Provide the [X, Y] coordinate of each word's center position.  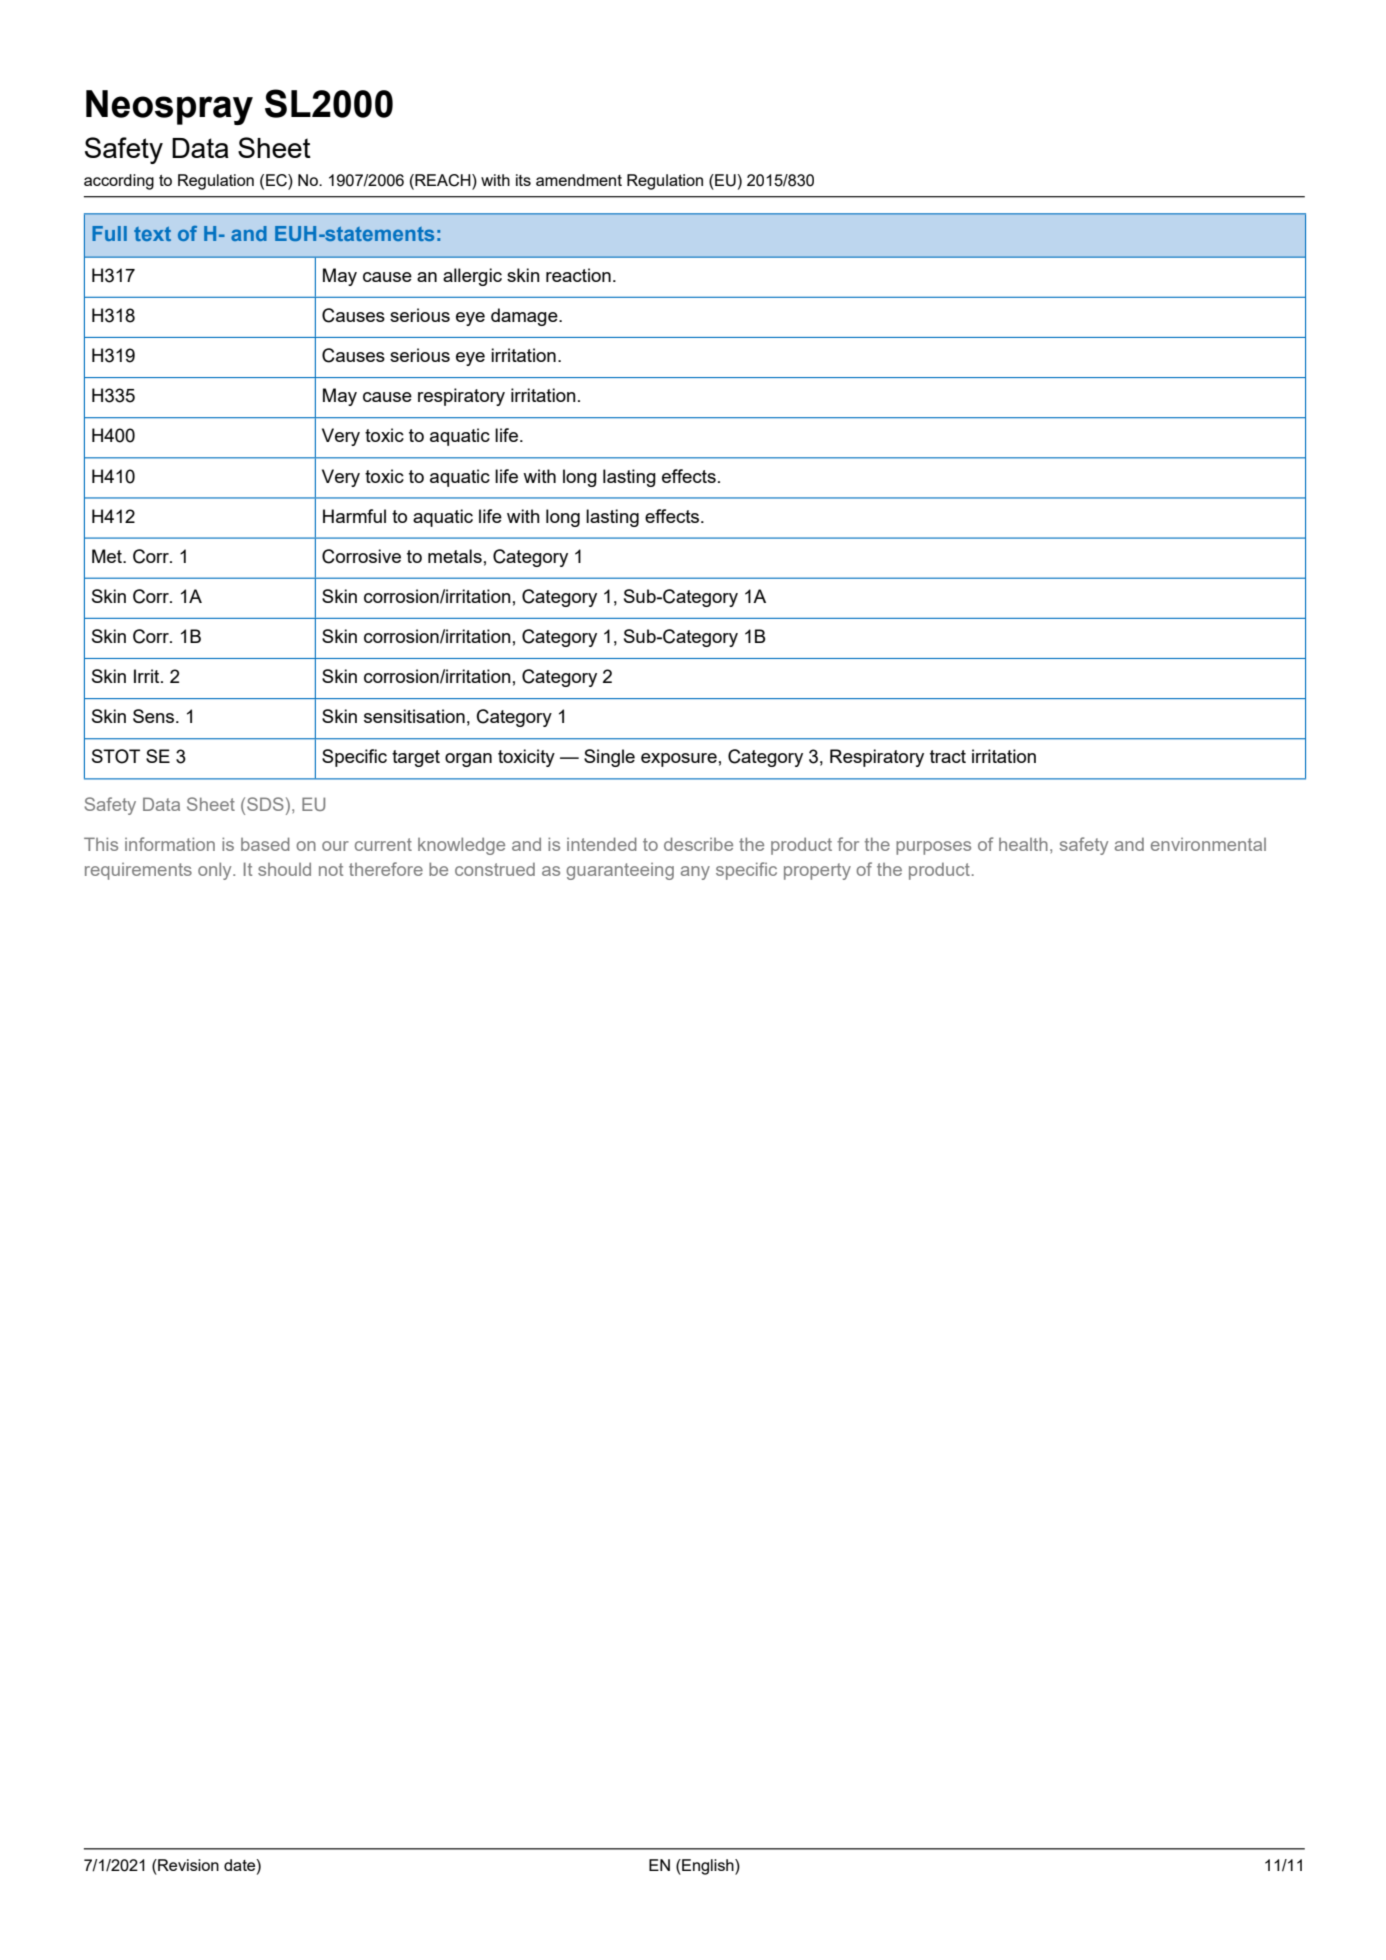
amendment [579, 180]
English [708, 1867]
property [817, 871]
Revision [187, 1865]
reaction [578, 275]
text [152, 234]
